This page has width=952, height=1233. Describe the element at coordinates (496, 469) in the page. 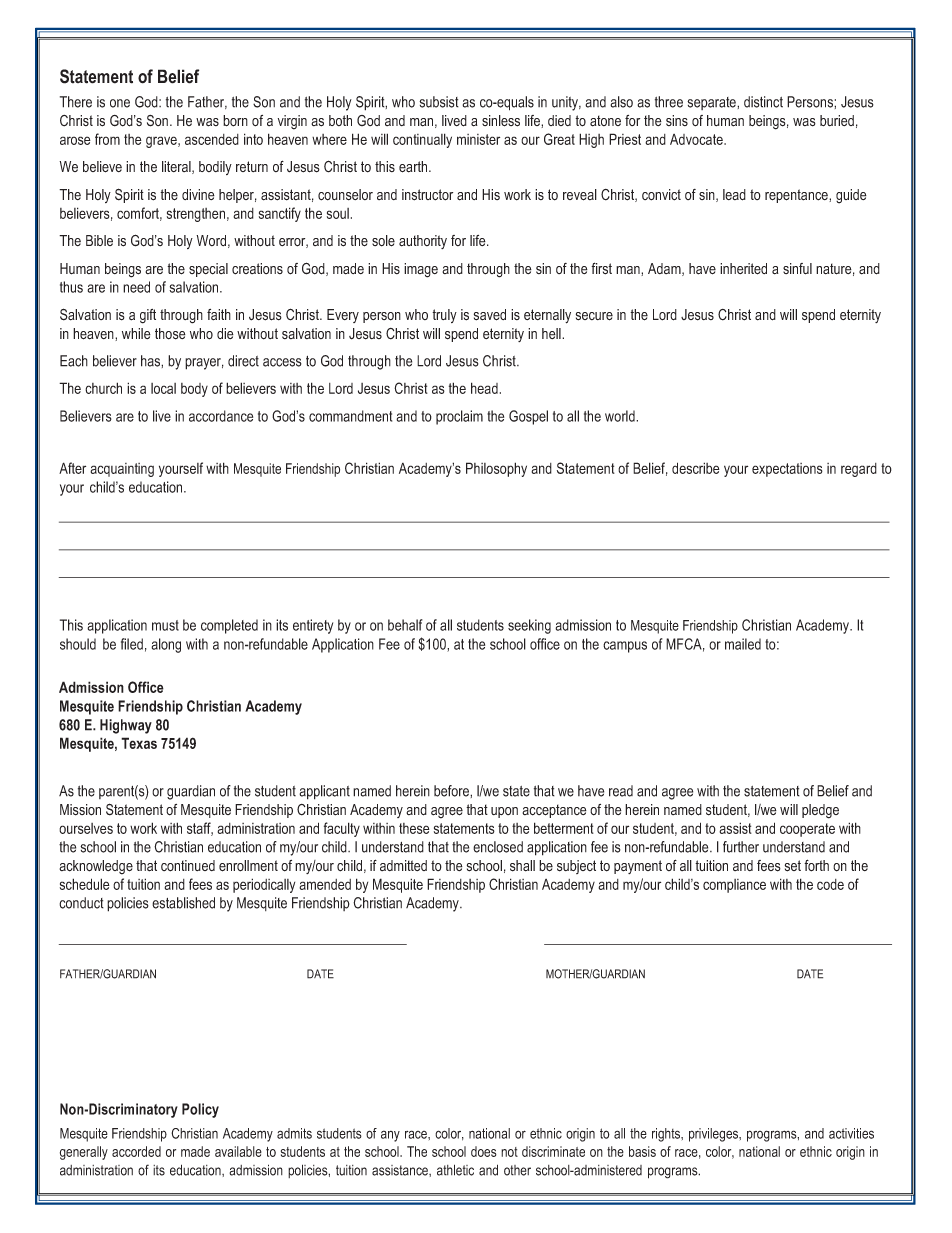

I see `Philosophy` at that location.
